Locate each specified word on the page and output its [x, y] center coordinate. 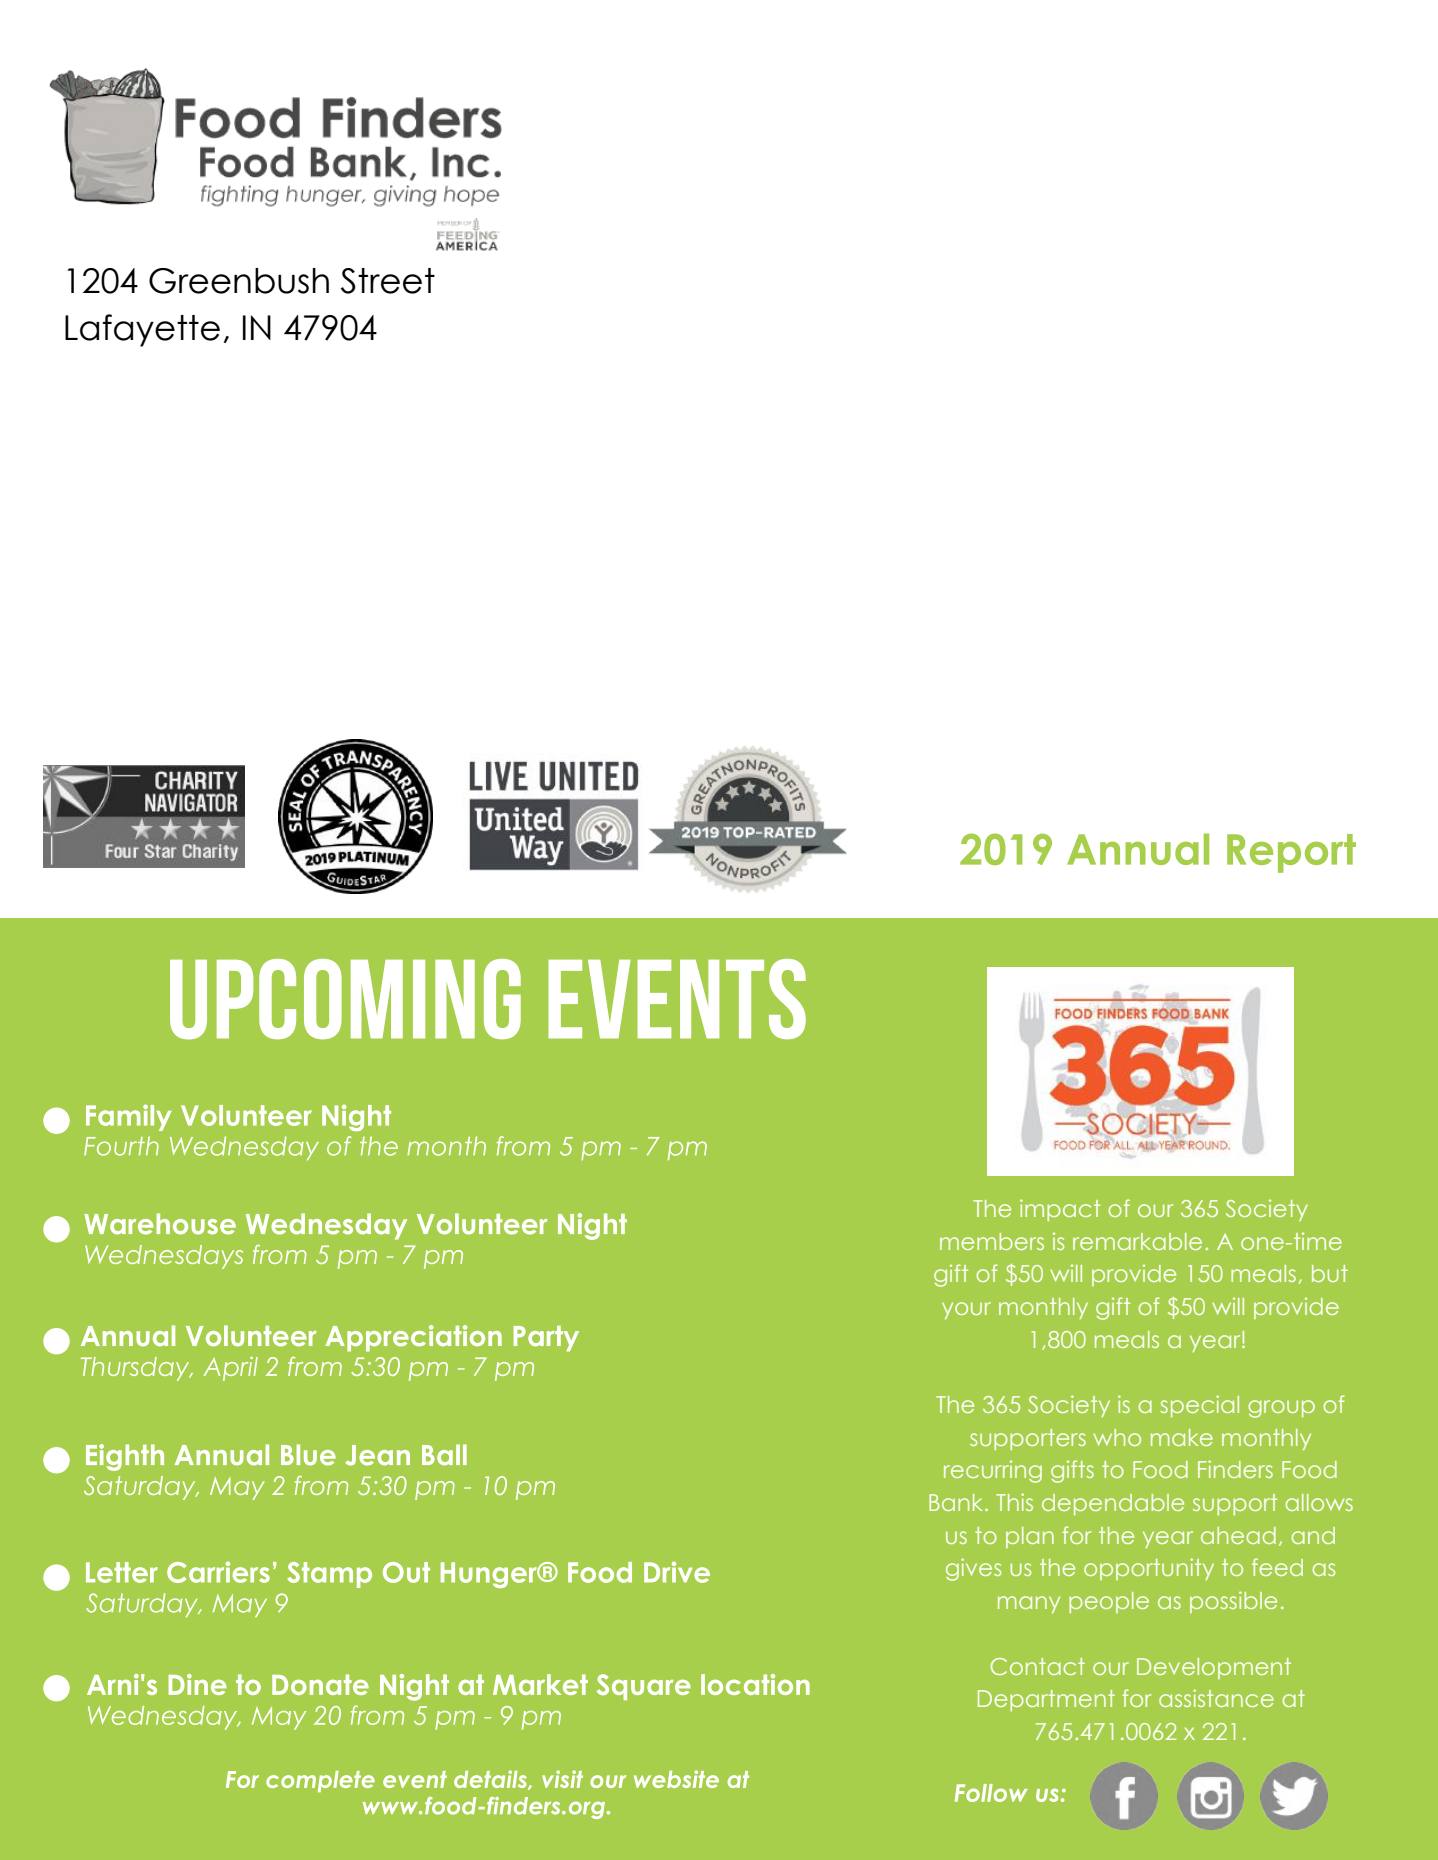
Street [388, 281]
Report [1291, 853]
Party [546, 1339]
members [992, 1241]
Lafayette [142, 330]
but [1330, 1273]
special [1199, 1406]
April [231, 1369]
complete [320, 1781]
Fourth [121, 1146]
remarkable [1137, 1241]
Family [129, 1117]
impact [1060, 1210]
